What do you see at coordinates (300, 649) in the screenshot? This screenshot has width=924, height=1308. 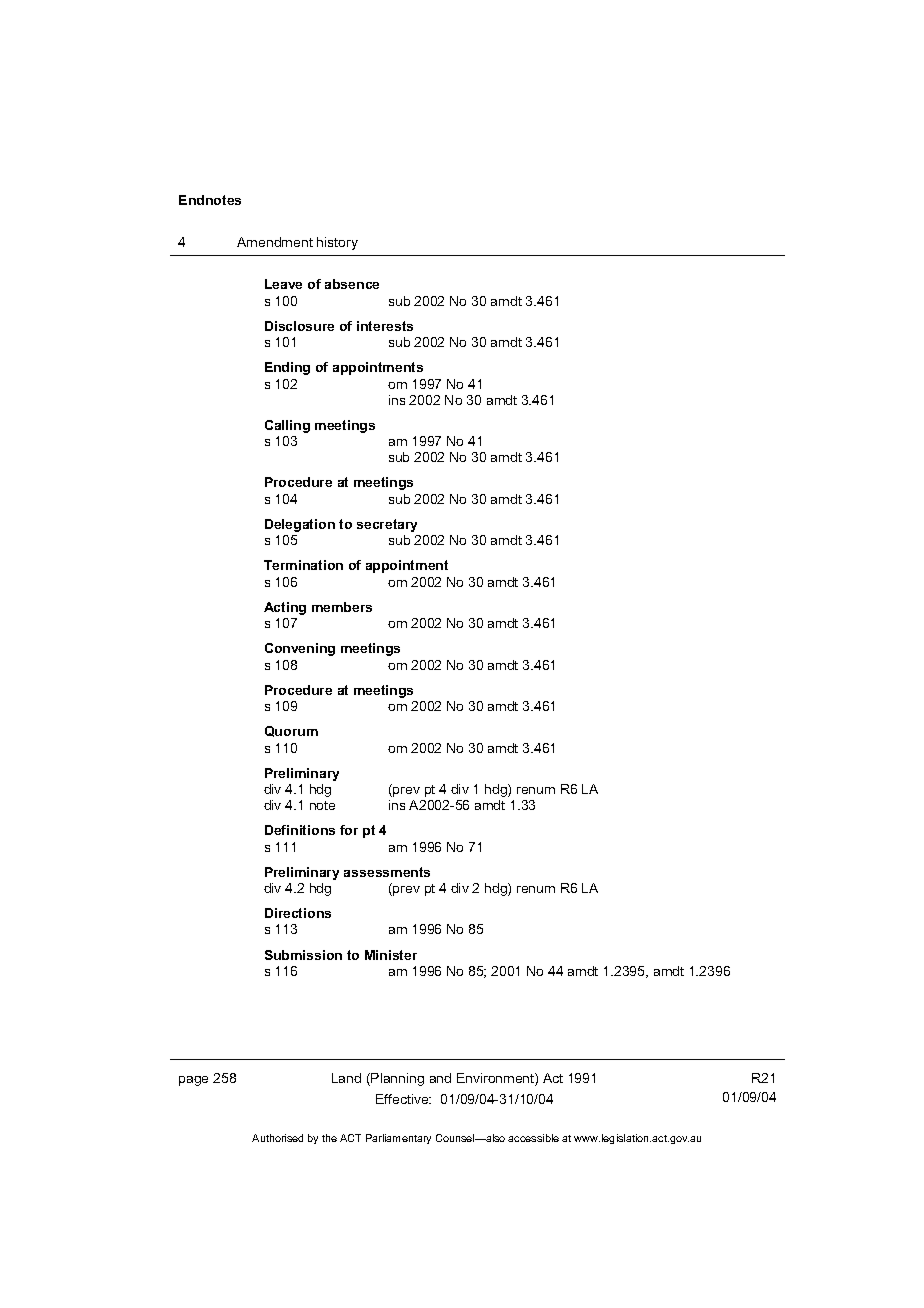 I see `Convening` at bounding box center [300, 649].
